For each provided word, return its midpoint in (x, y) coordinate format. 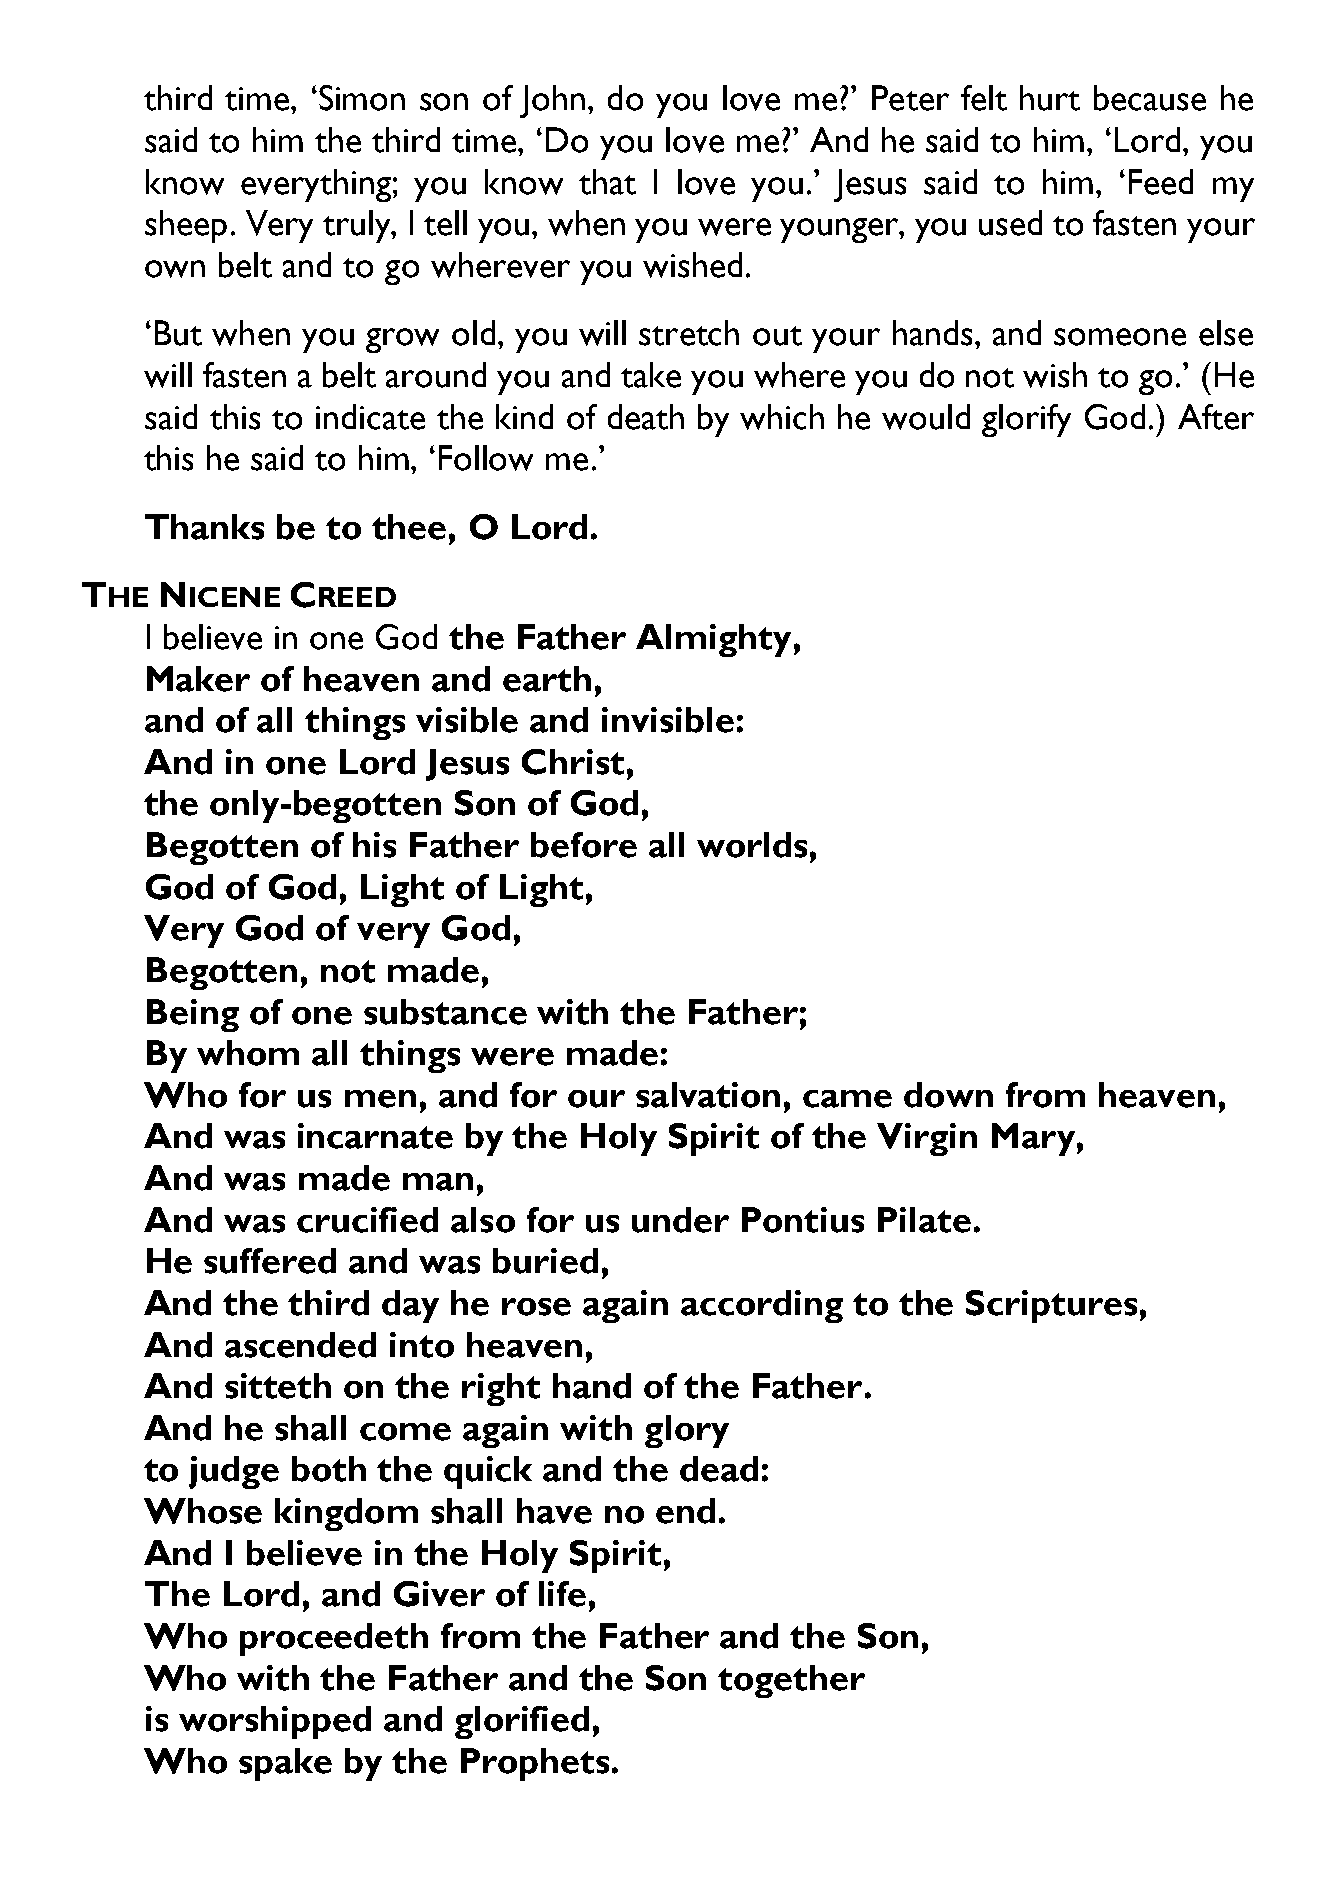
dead (719, 1469)
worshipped (275, 1722)
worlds (752, 845)
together (791, 1681)
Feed (1161, 182)
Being (193, 1015)
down (948, 1095)
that (607, 182)
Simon (362, 98)
